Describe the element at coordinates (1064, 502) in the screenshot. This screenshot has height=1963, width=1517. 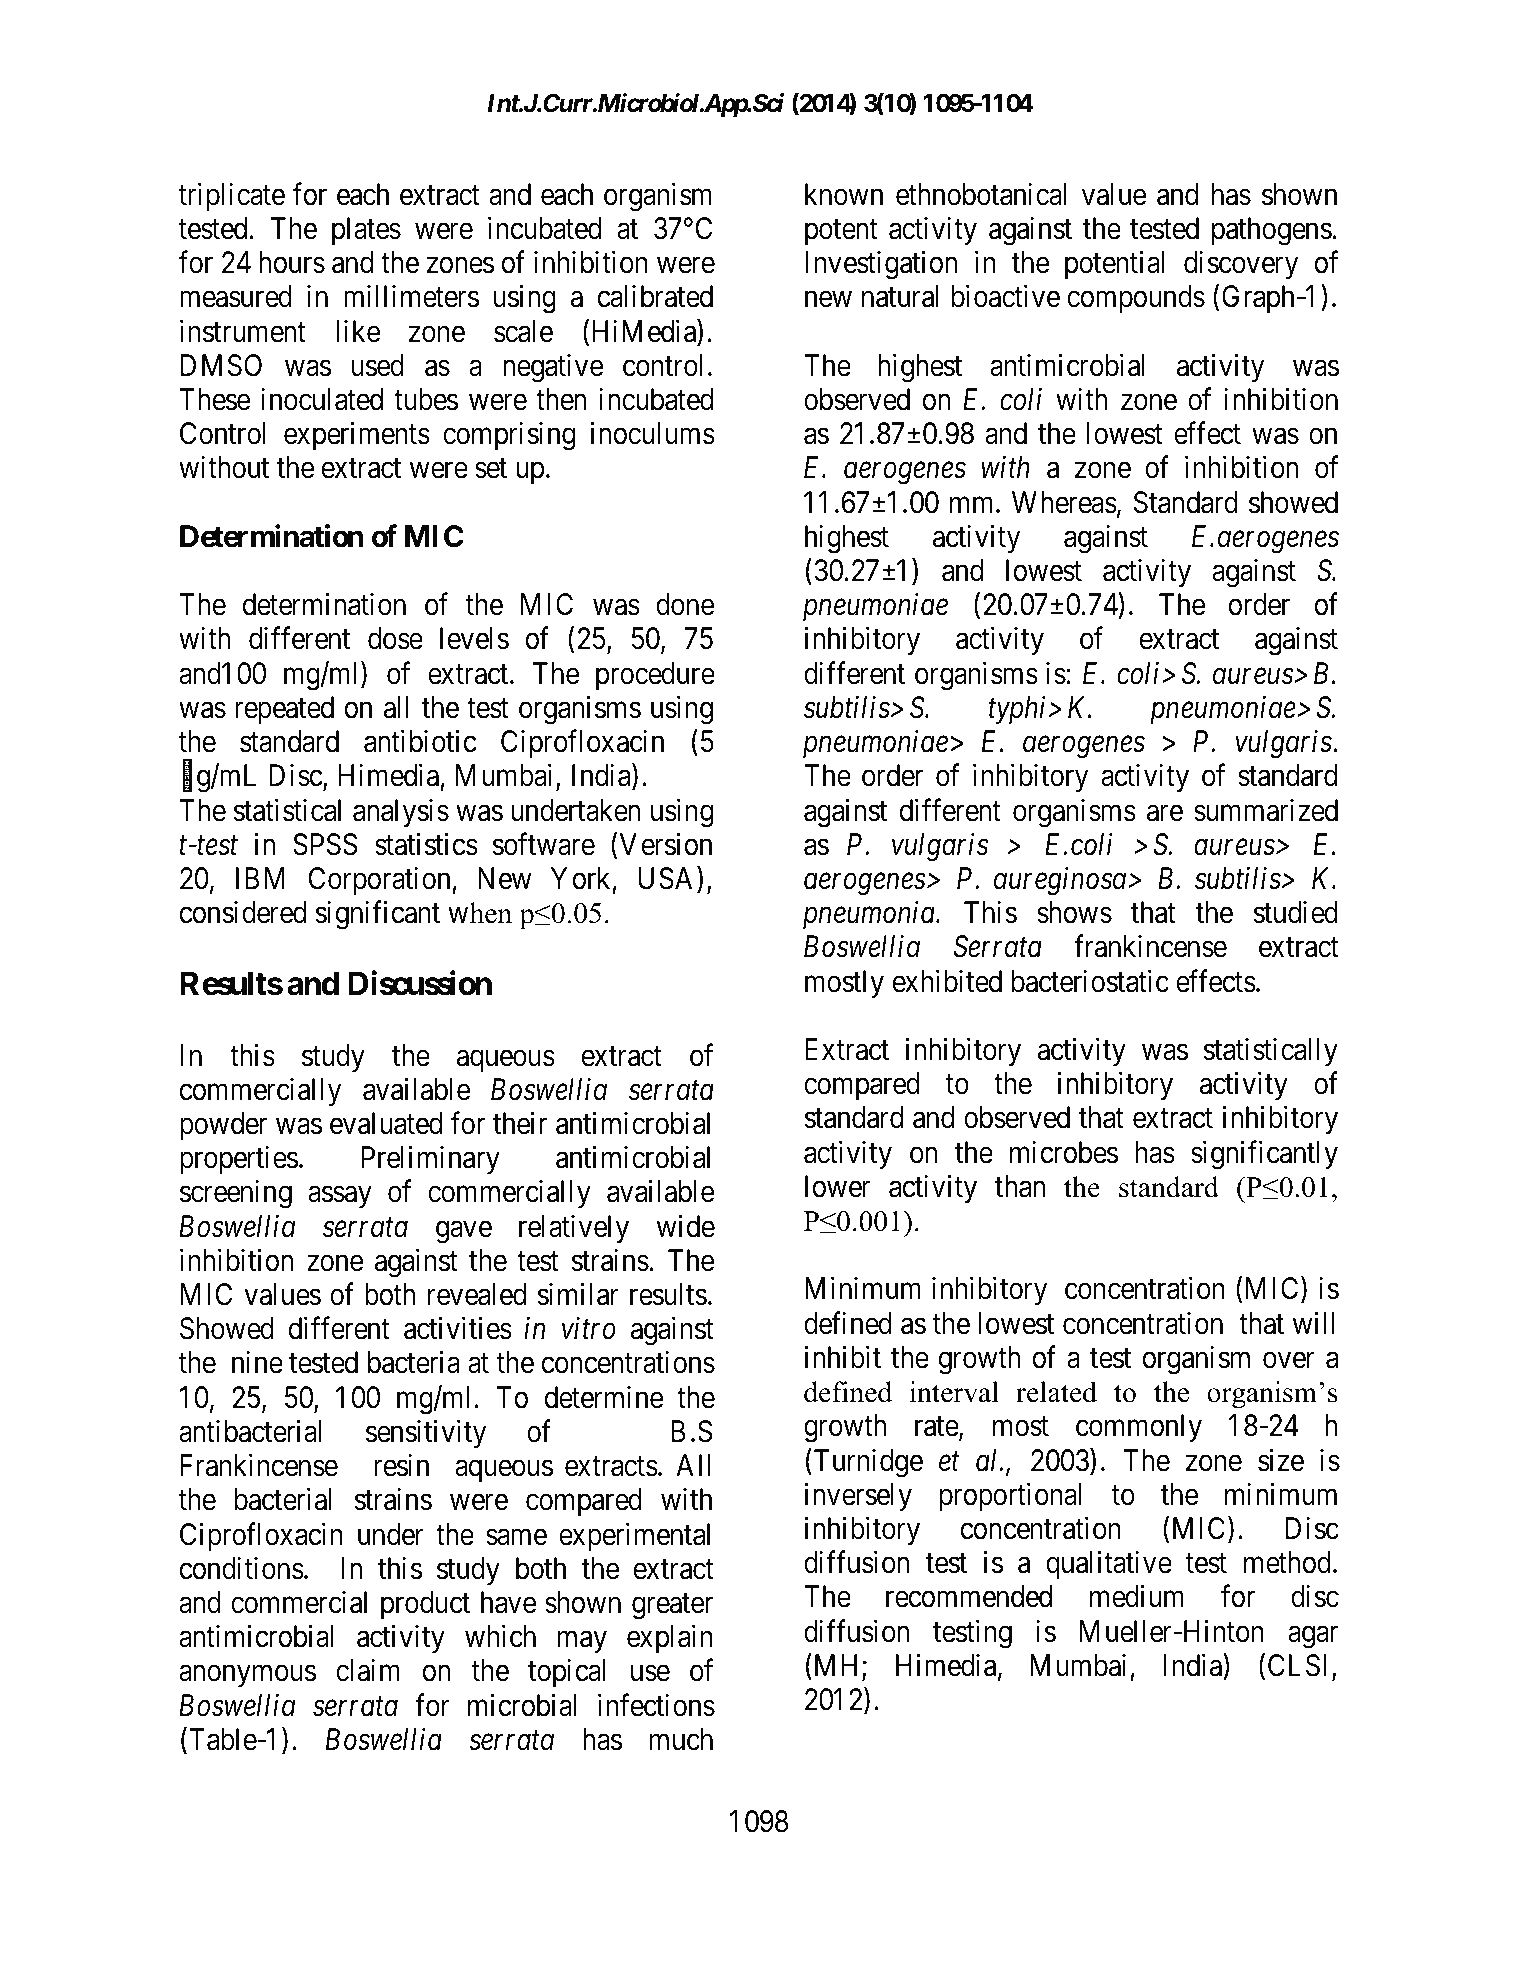
I see `Whereas` at that location.
